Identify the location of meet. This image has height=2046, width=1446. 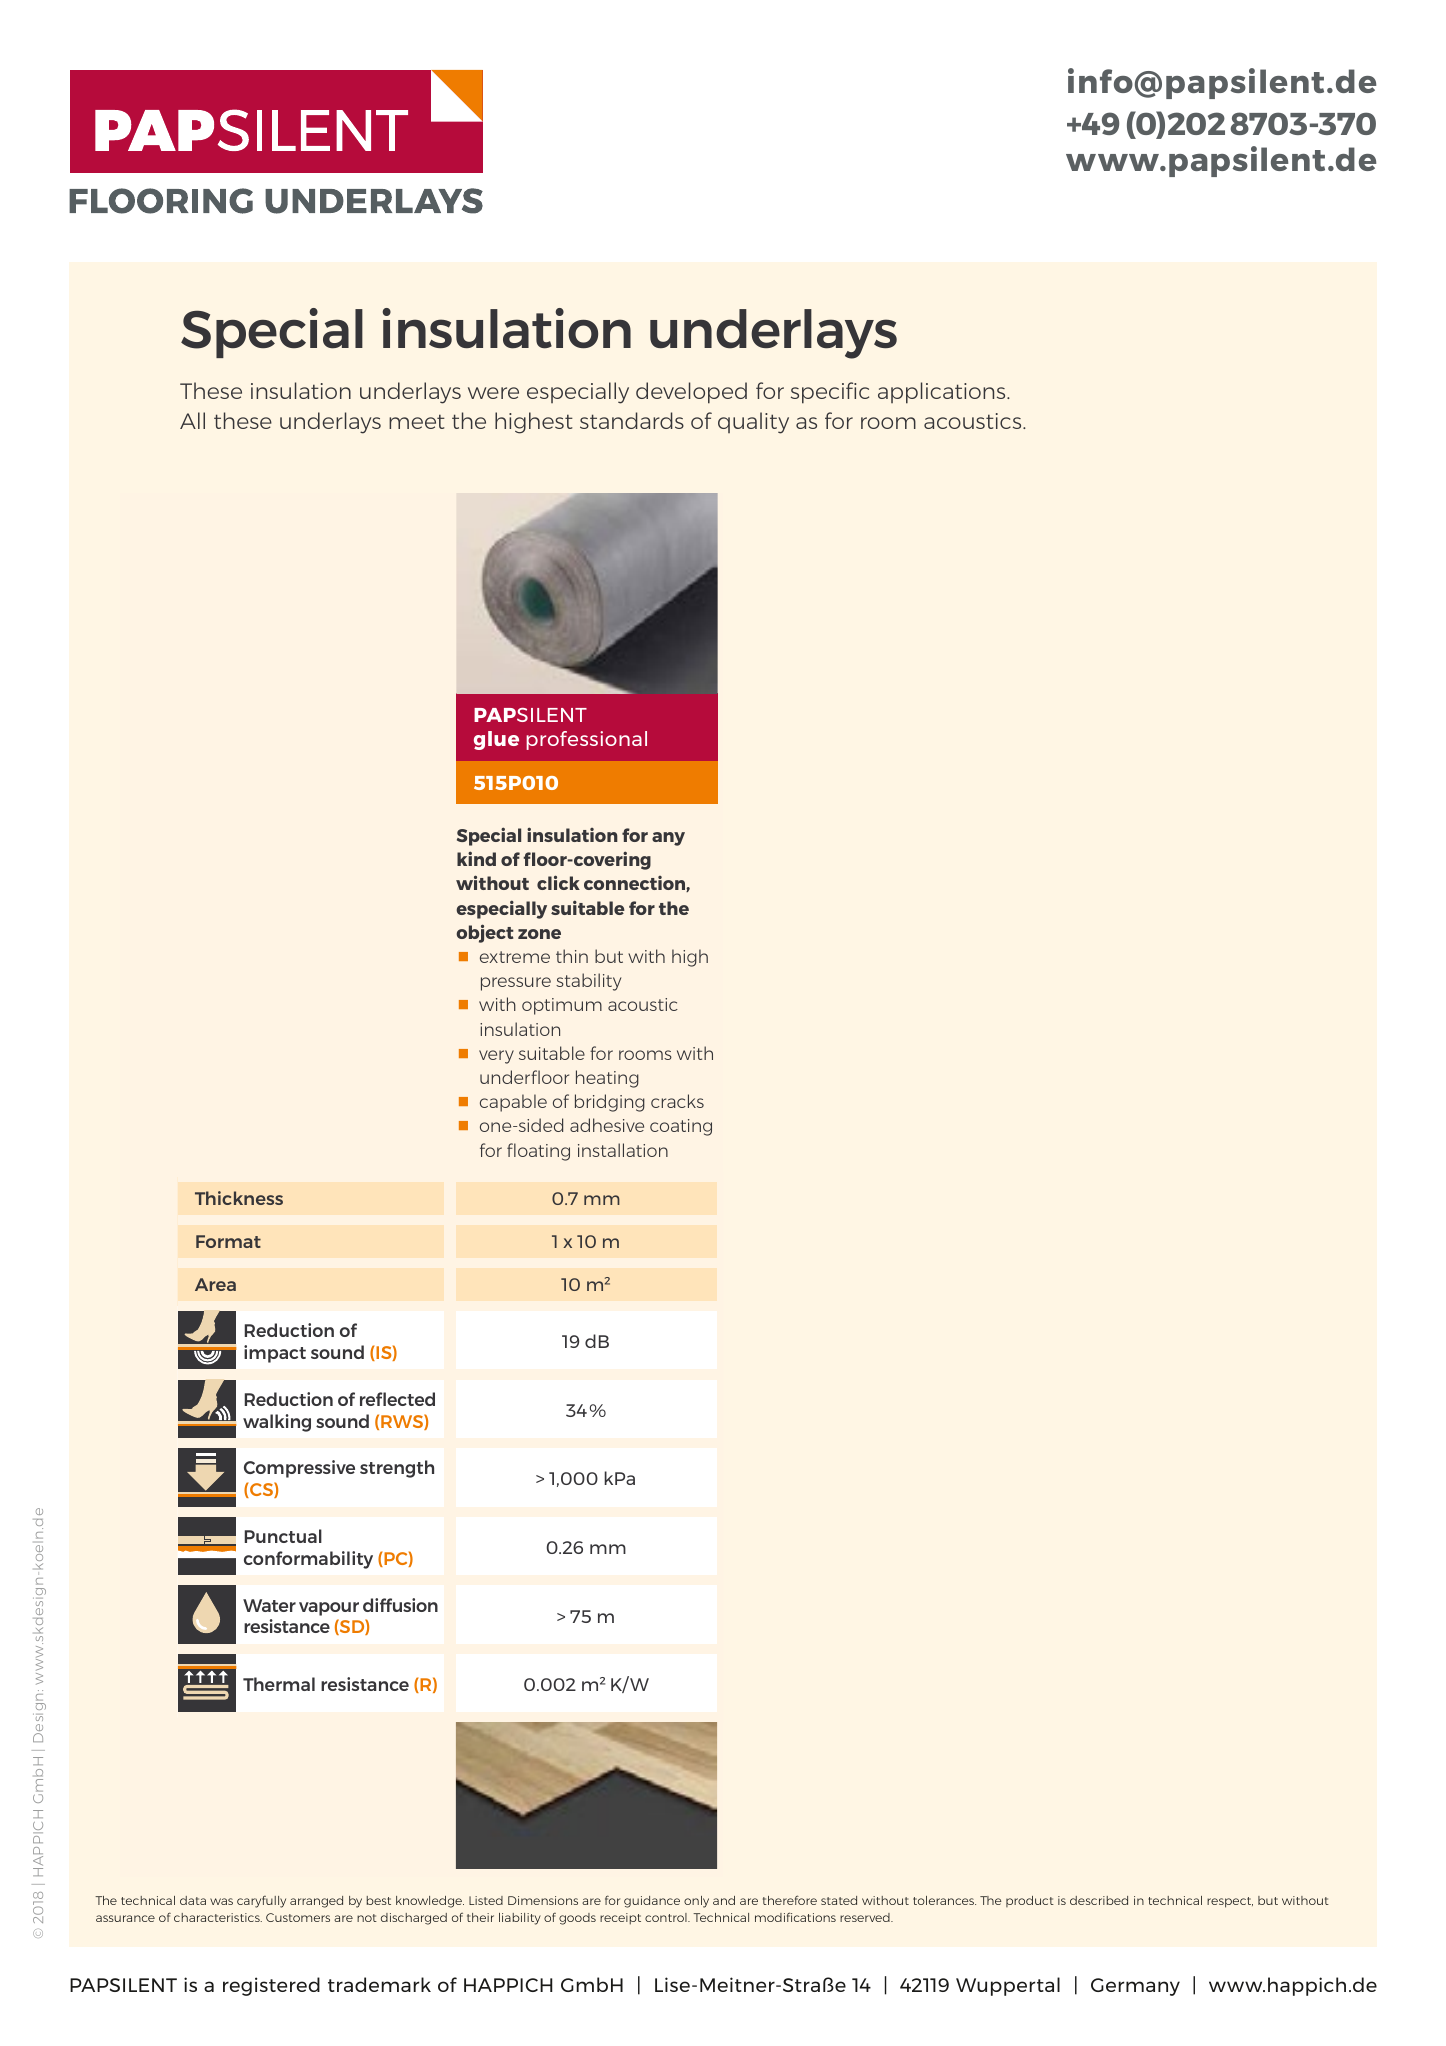
(417, 421).
